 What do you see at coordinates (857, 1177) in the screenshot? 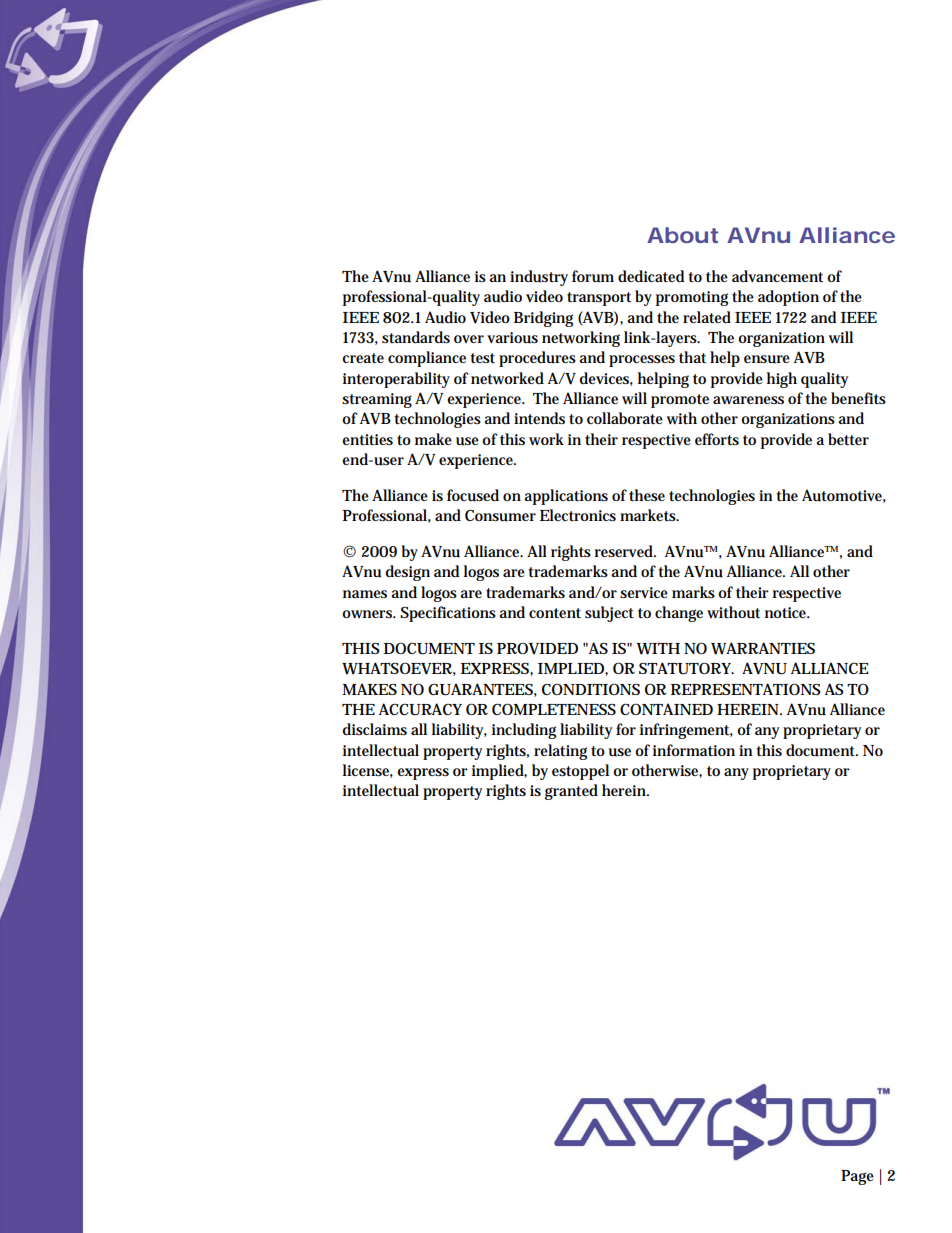
I see `Page` at bounding box center [857, 1177].
